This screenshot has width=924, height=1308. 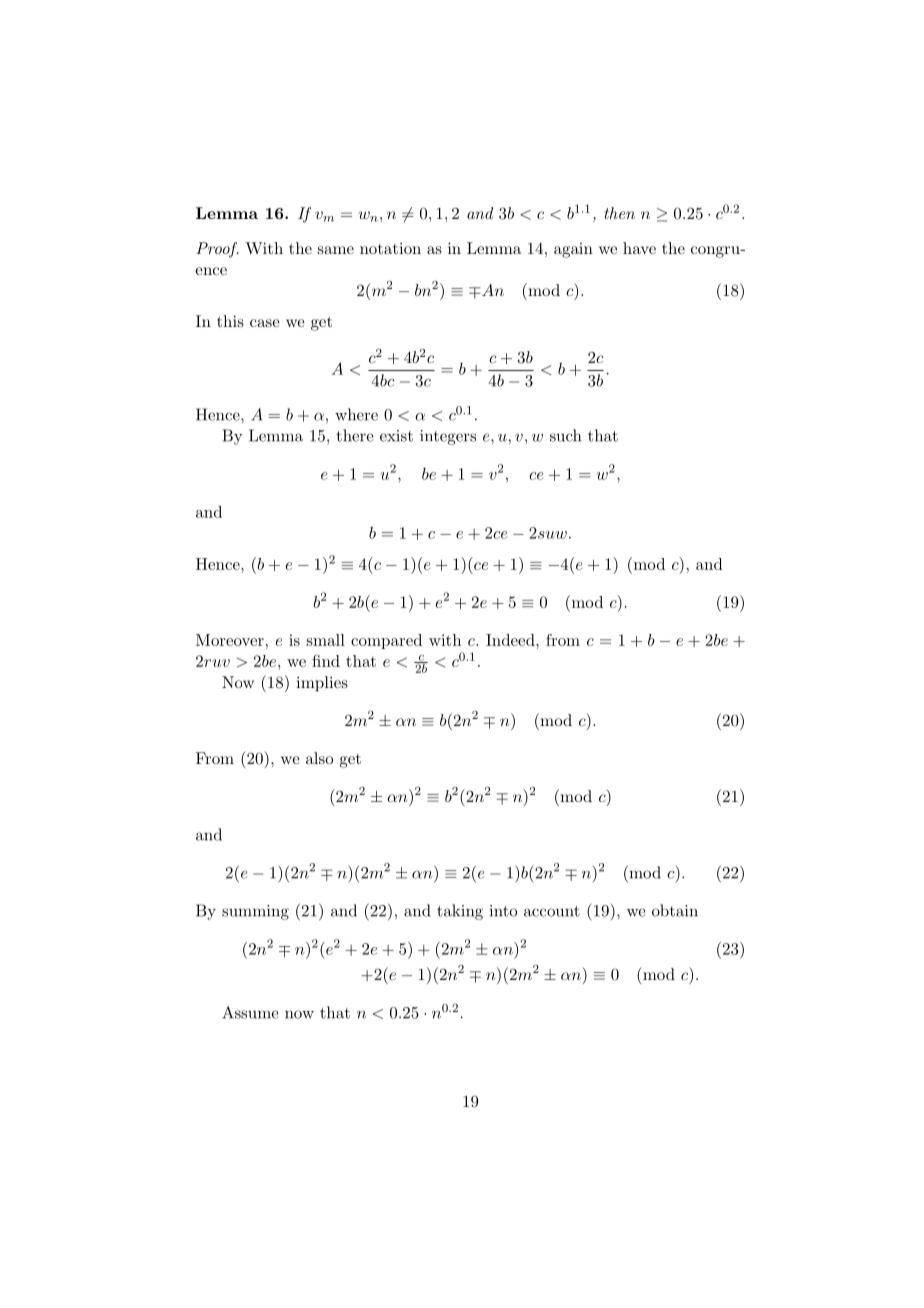 I want to click on have, so click(x=639, y=248).
